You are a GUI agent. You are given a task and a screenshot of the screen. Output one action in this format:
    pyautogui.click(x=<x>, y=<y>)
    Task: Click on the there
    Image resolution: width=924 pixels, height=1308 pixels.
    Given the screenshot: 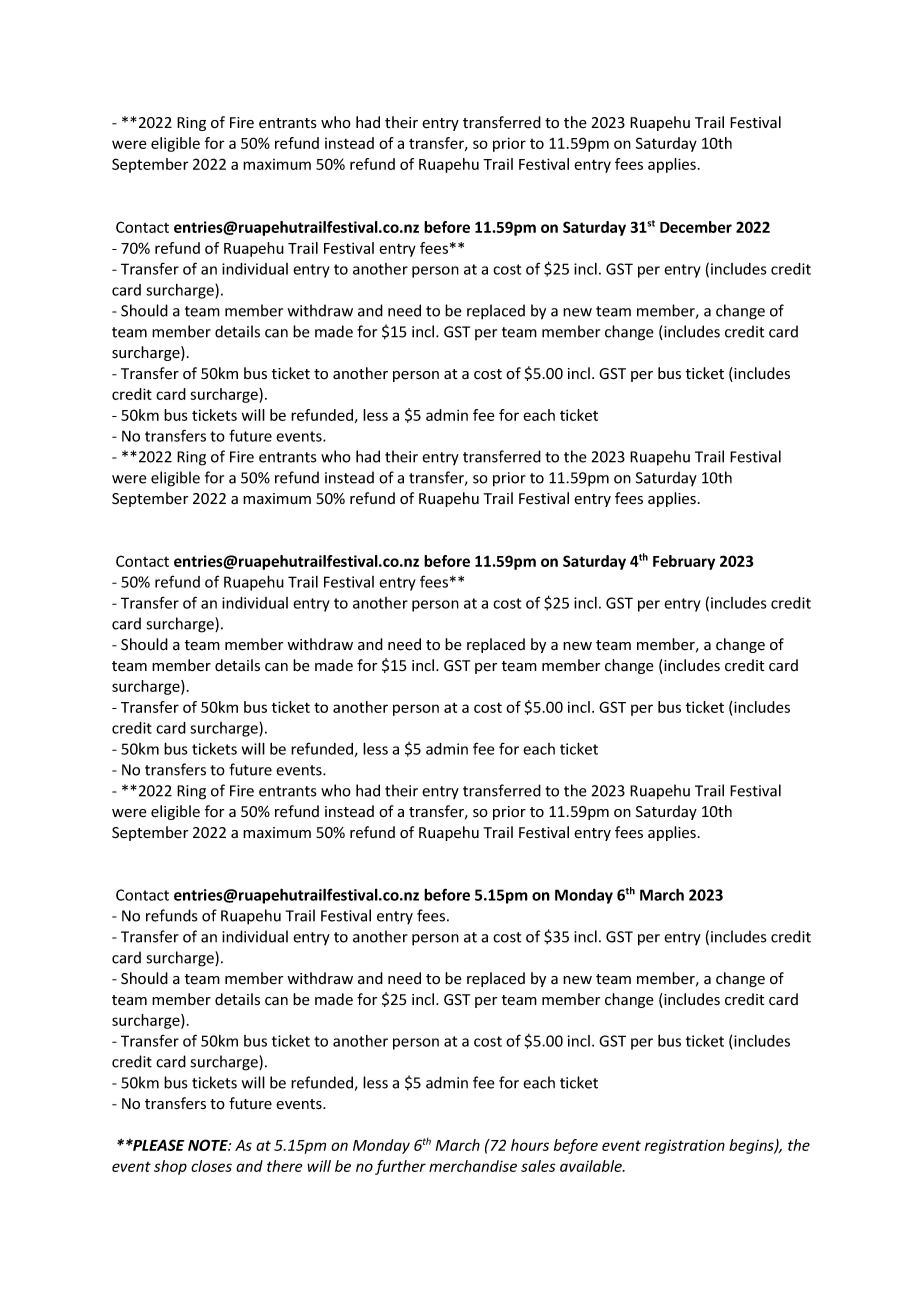 What is the action you would take?
    pyautogui.click(x=285, y=1166)
